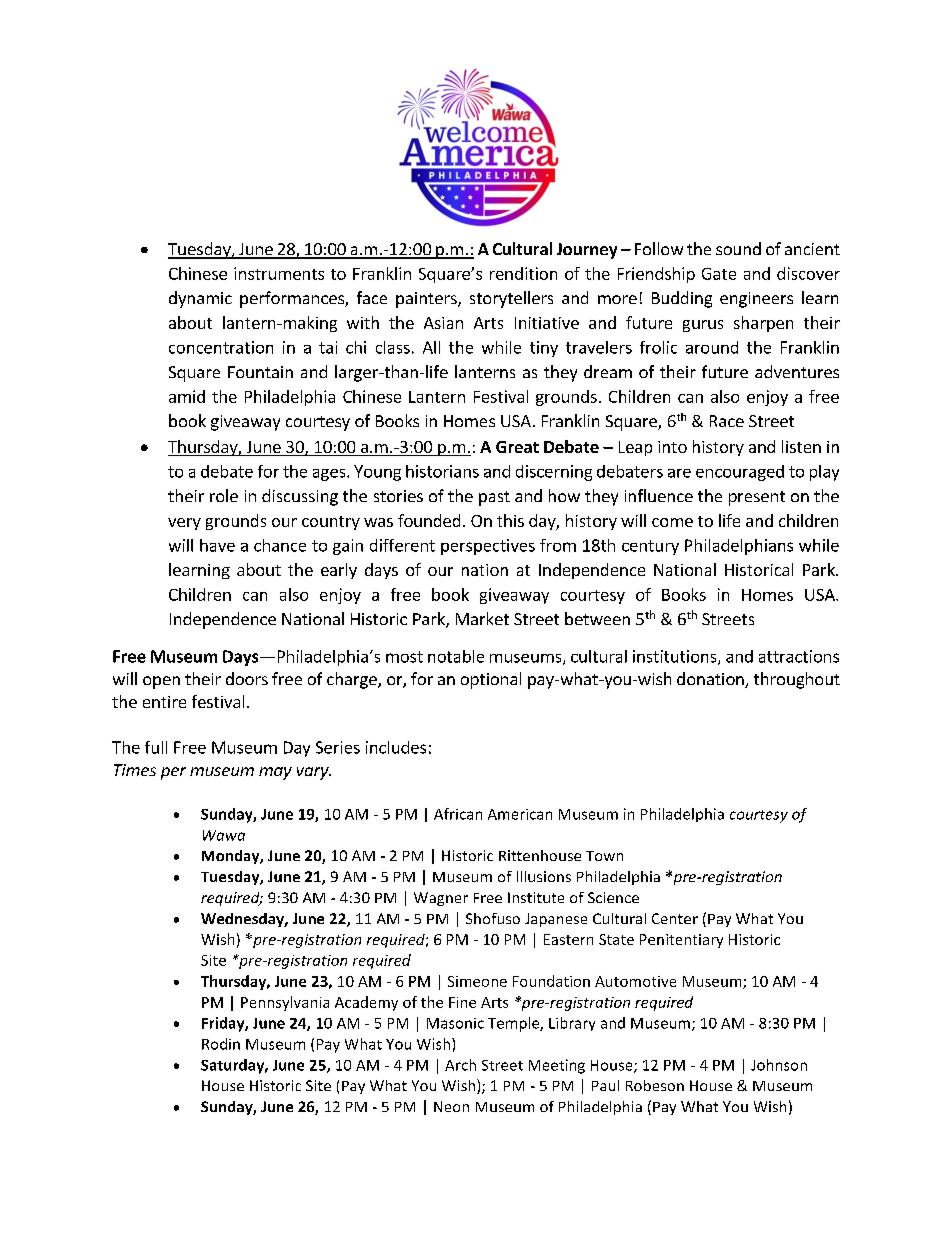  Describe the element at coordinates (217, 545) in the screenshot. I see `have` at that location.
